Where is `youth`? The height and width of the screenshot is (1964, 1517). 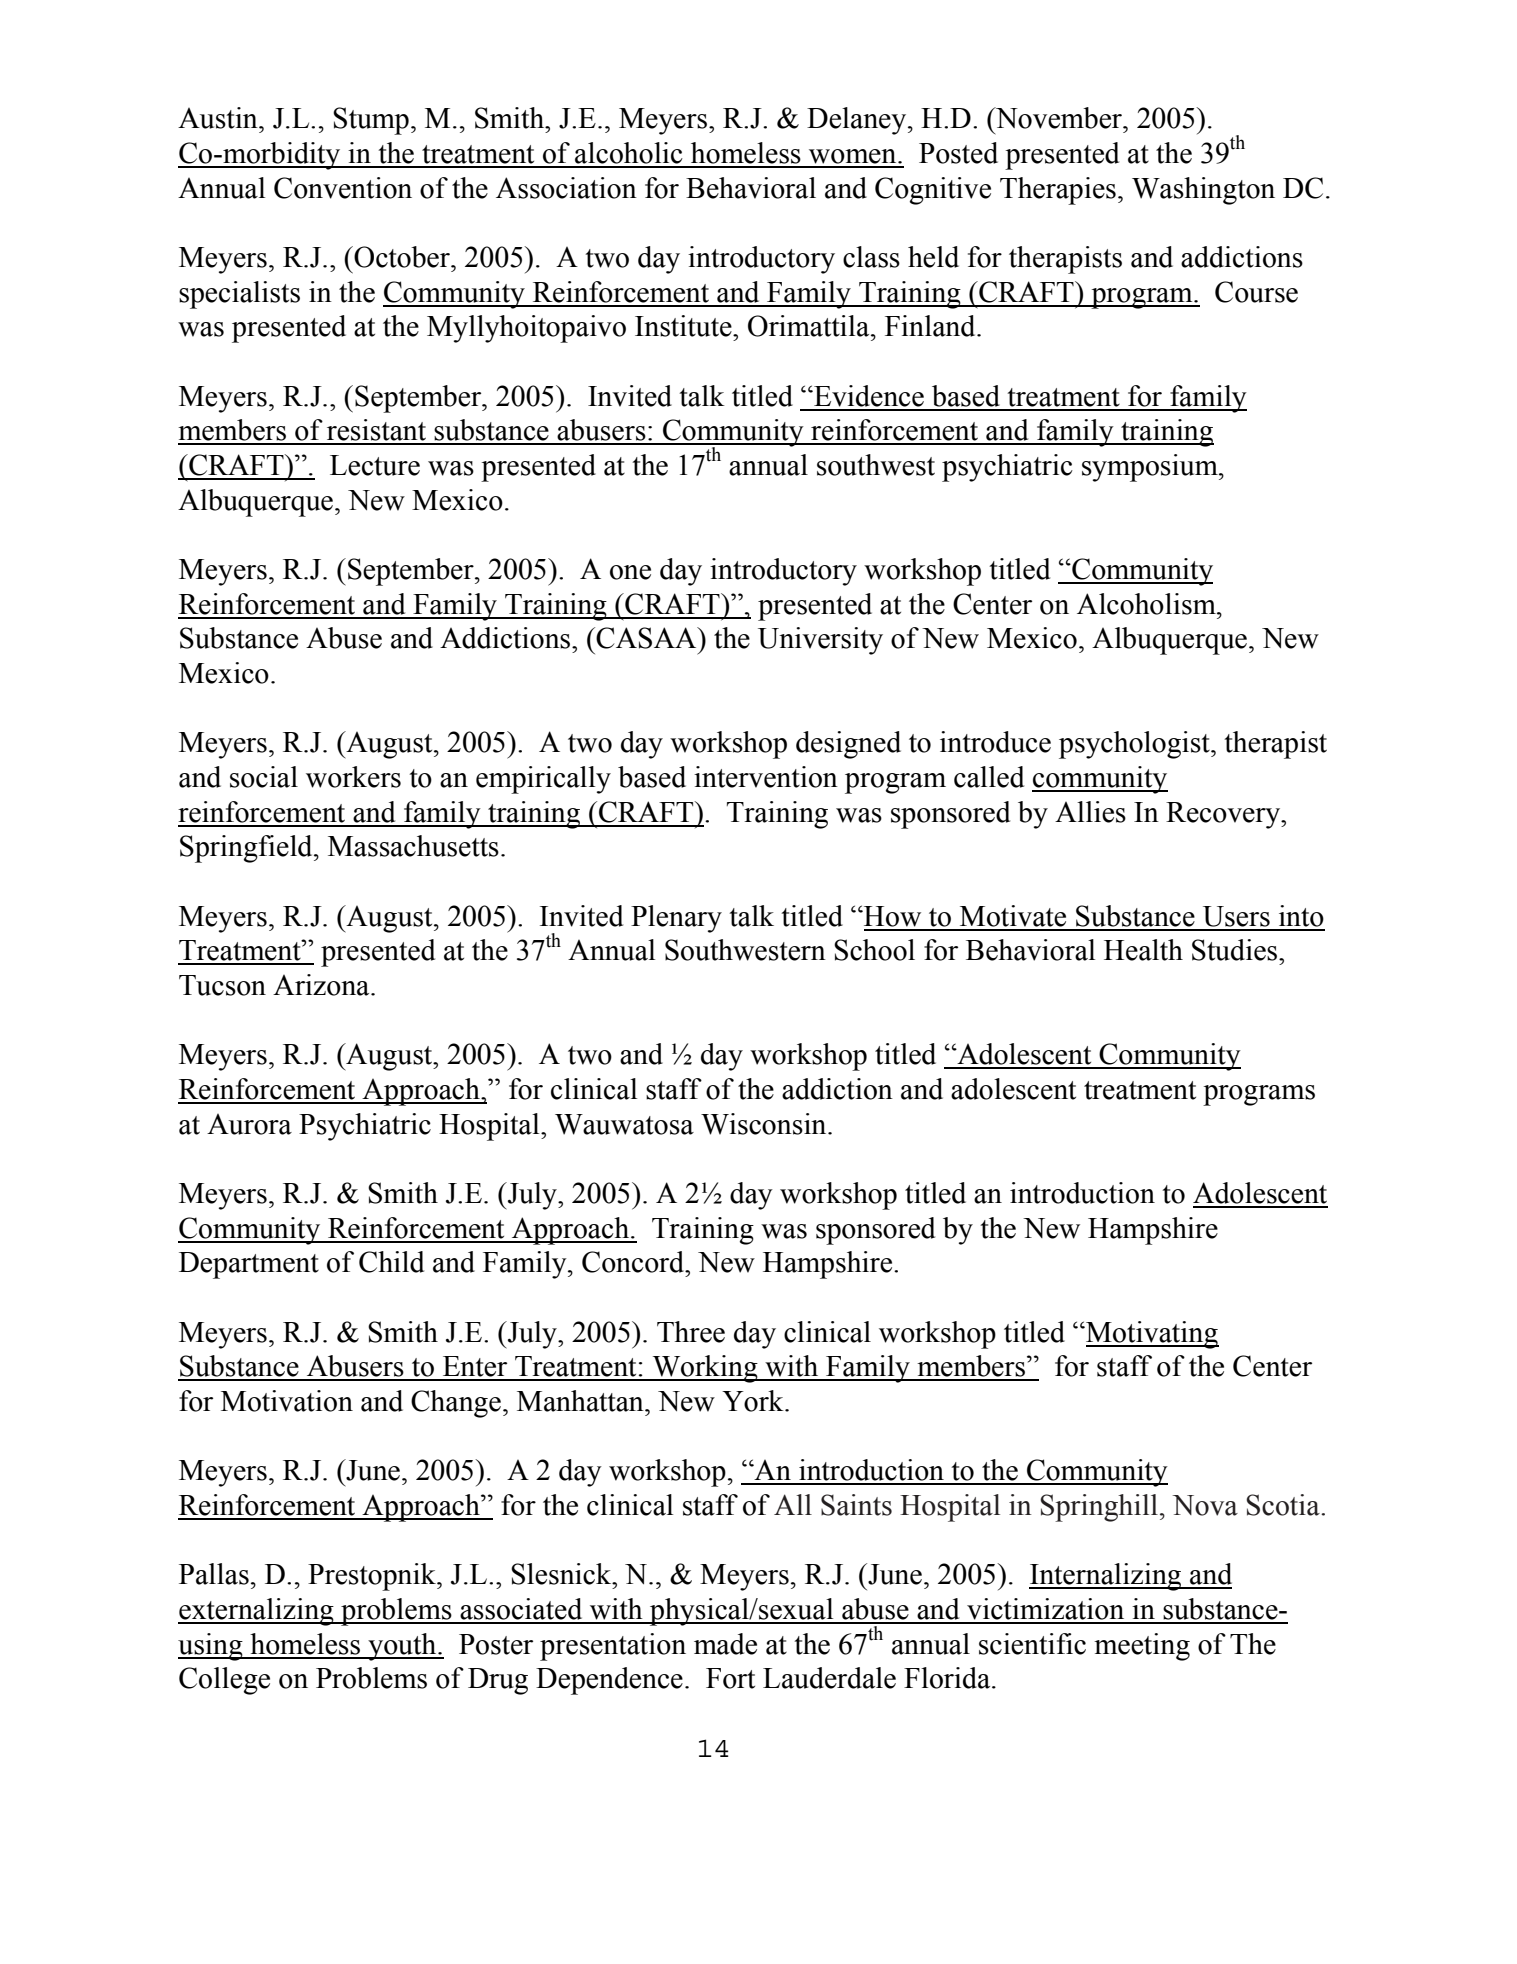
youth is located at coordinates (402, 1647).
